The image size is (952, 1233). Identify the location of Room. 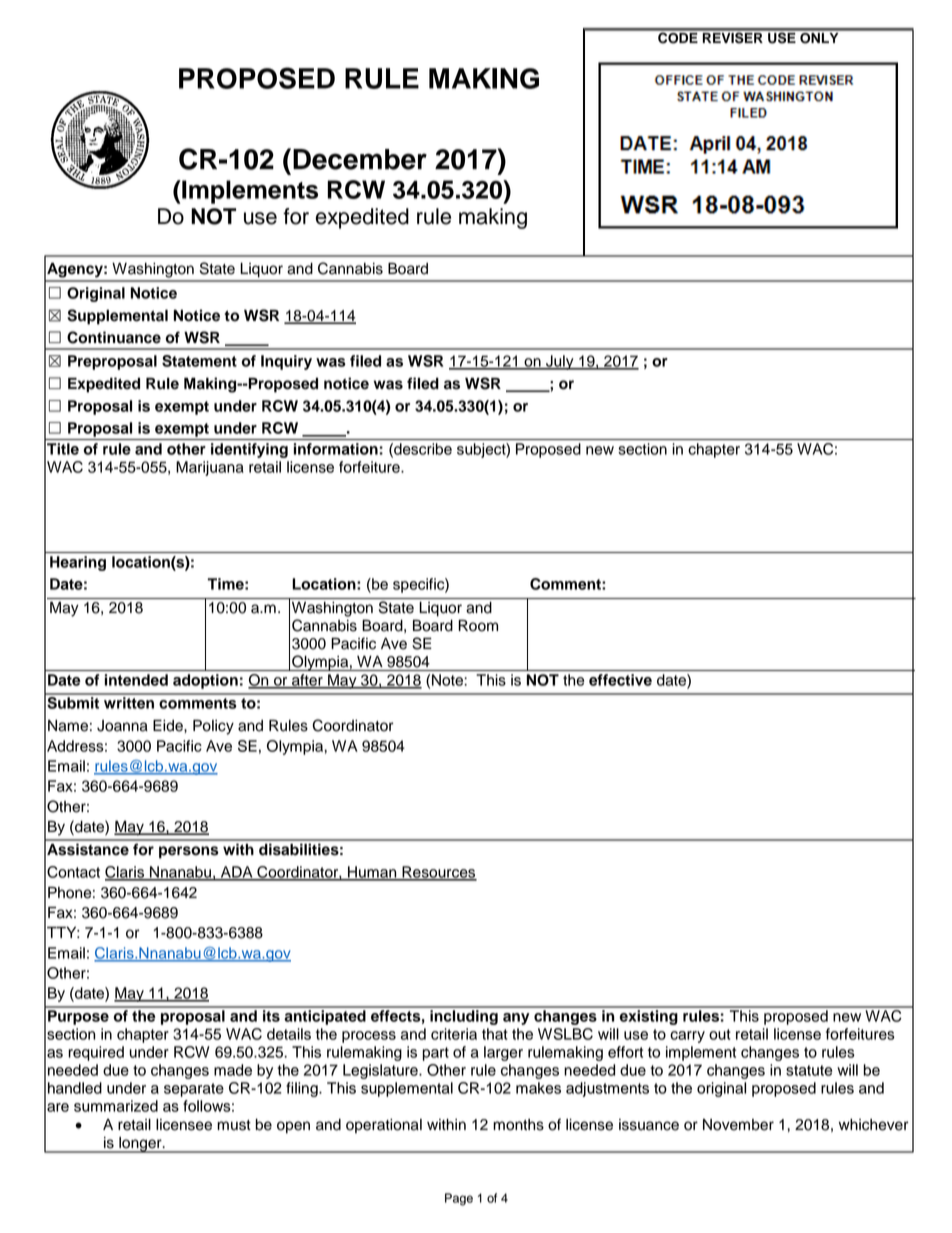
(478, 625).
